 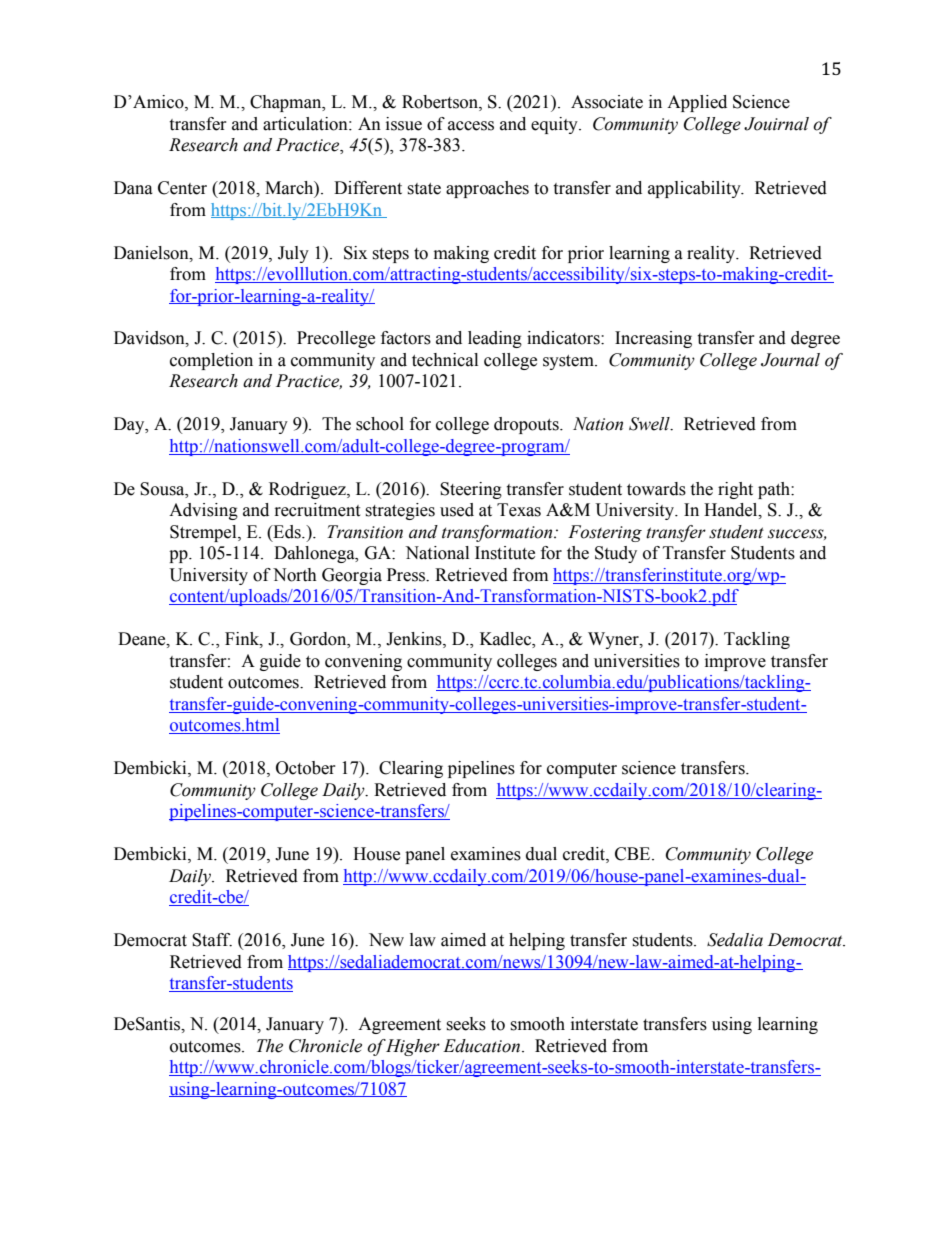 What do you see at coordinates (407, 575) in the screenshot?
I see `Press` at bounding box center [407, 575].
